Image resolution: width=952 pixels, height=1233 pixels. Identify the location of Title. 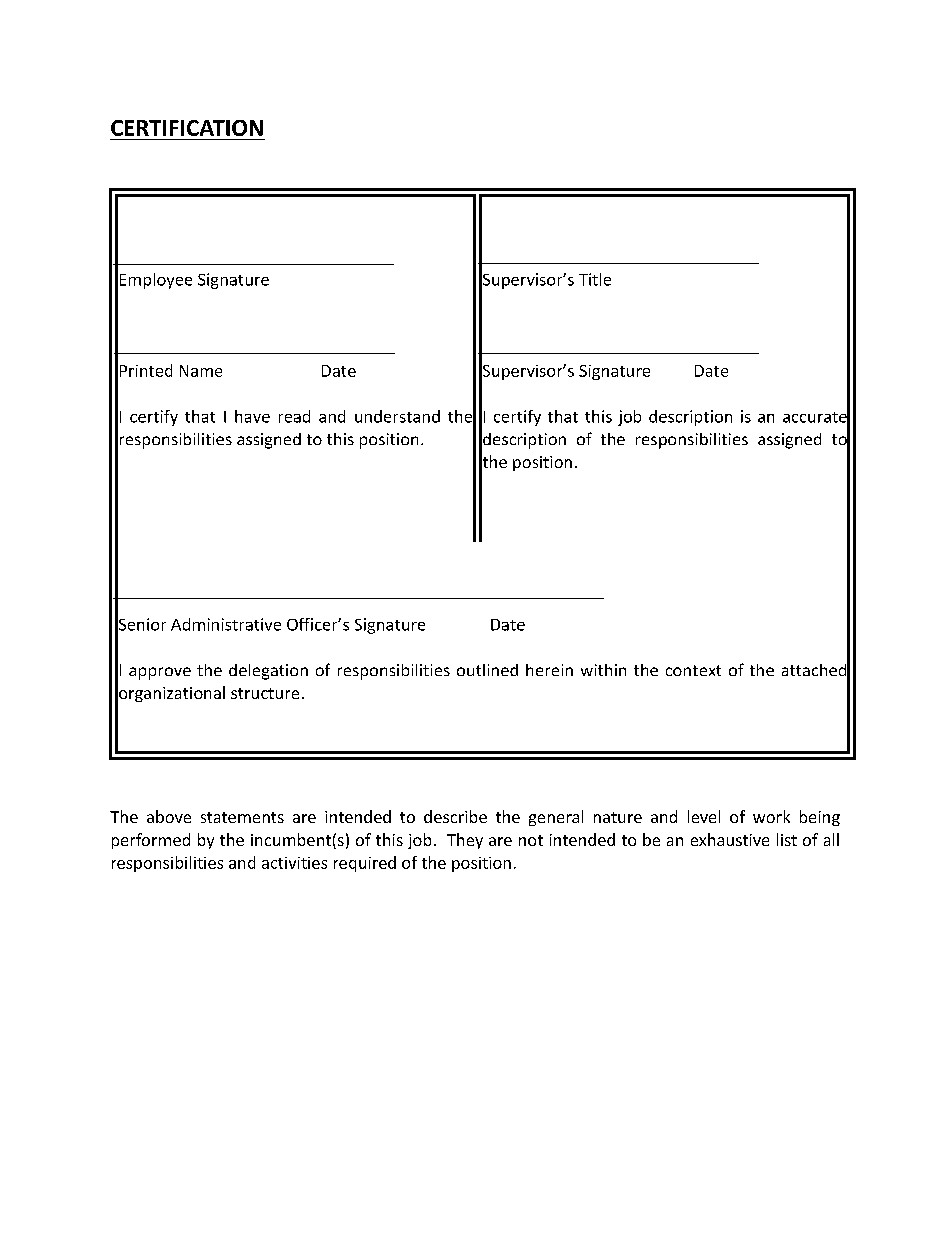
(595, 279).
